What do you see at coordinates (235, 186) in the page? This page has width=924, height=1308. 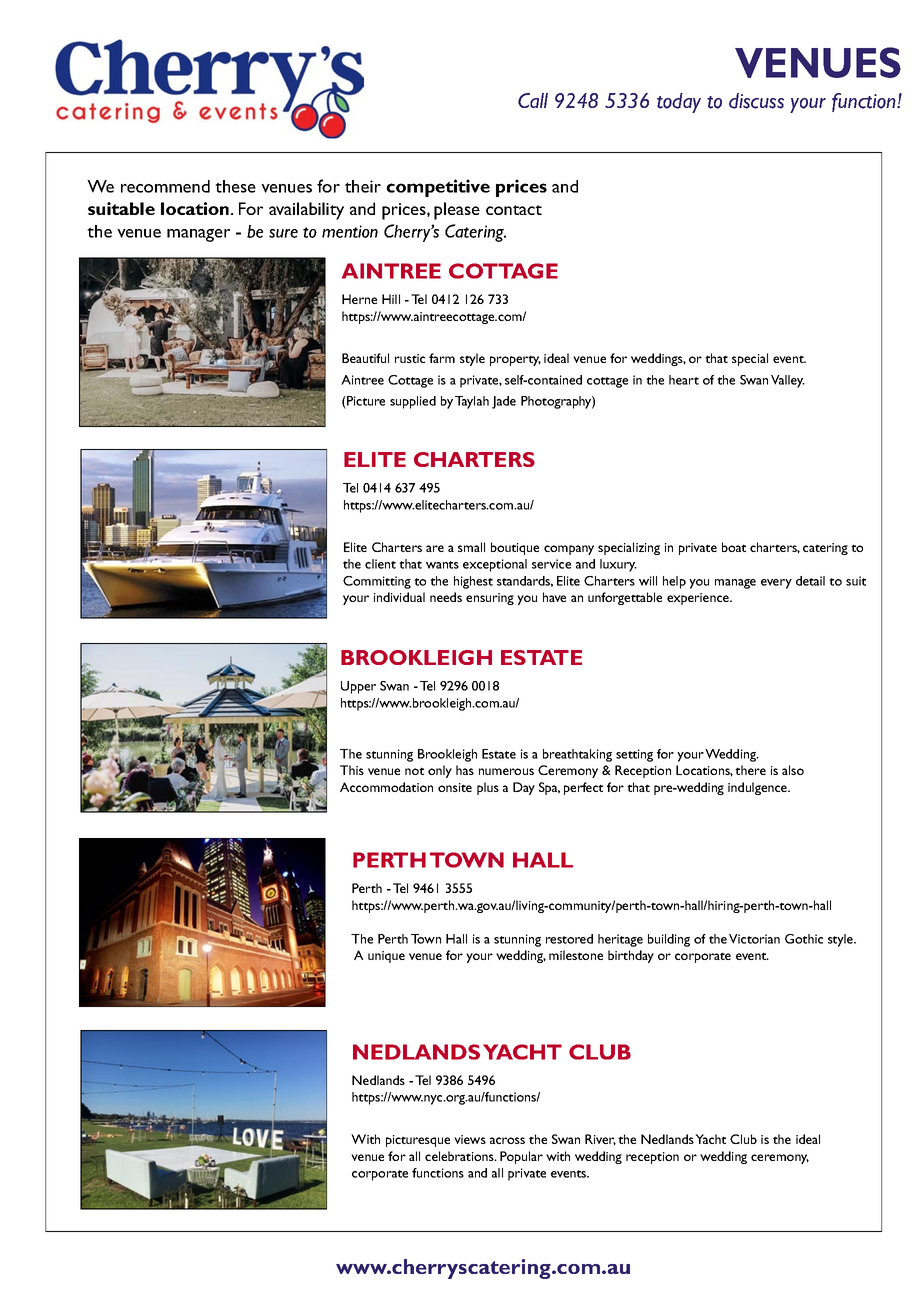 I see `these` at bounding box center [235, 186].
